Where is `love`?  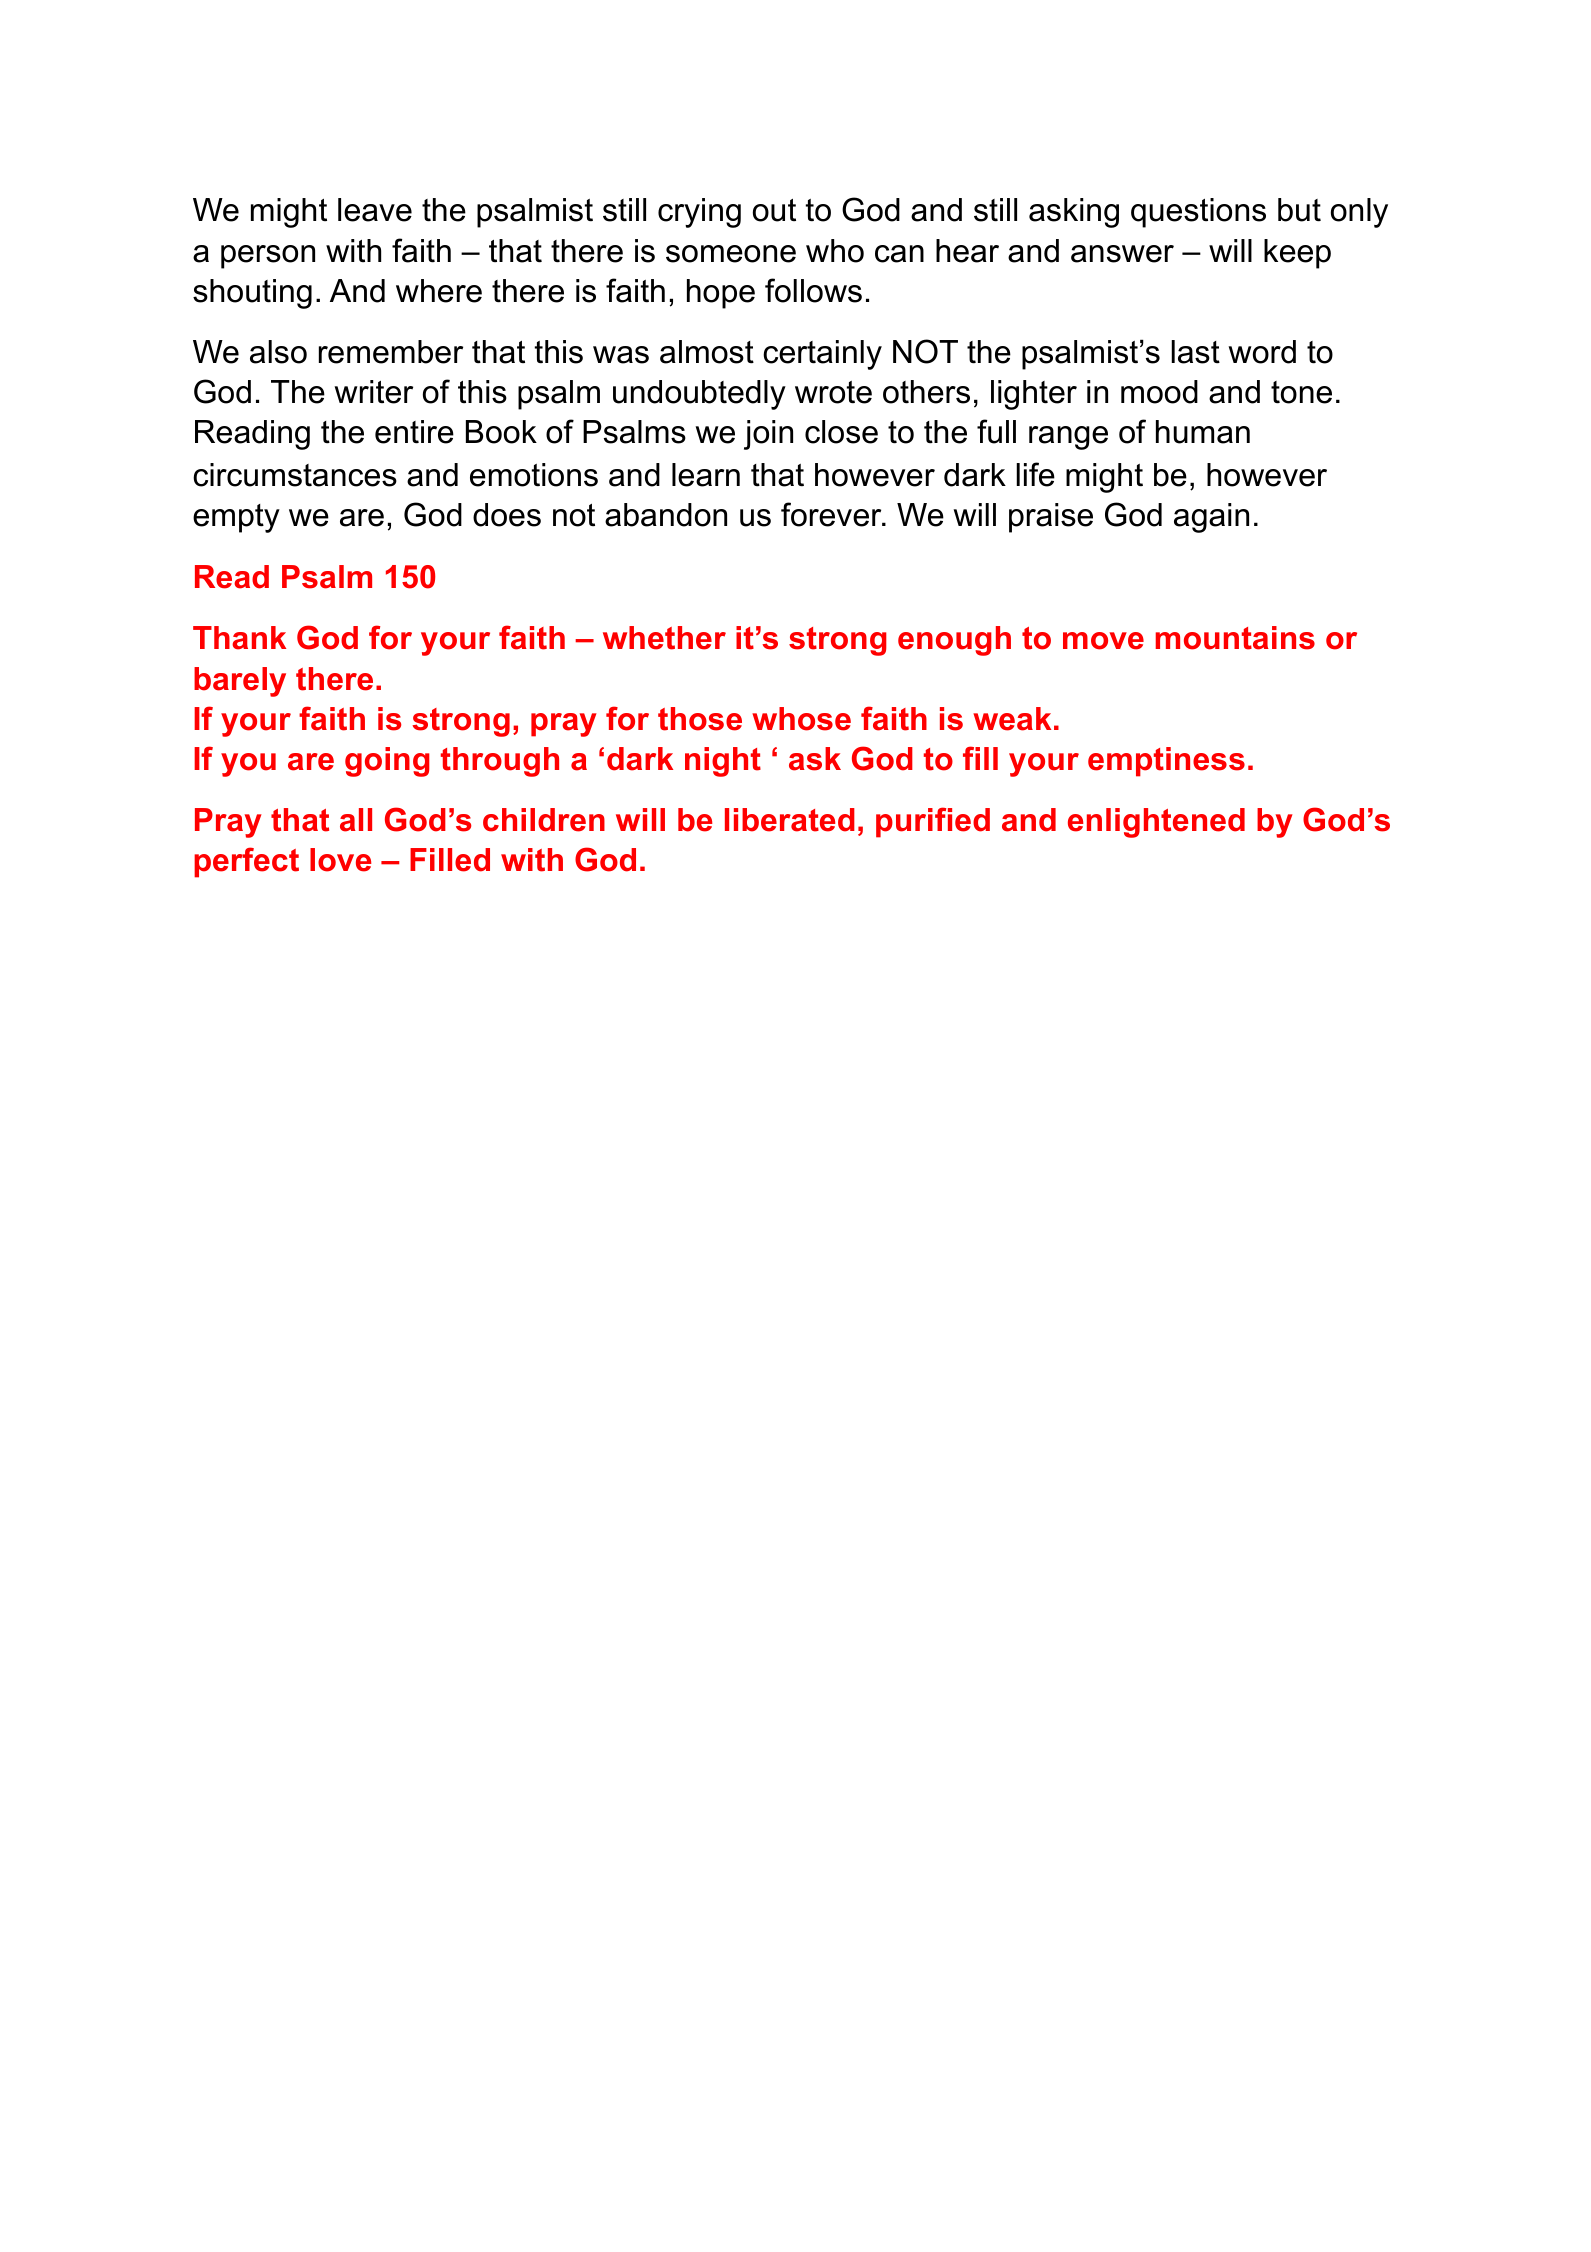 love is located at coordinates (340, 860).
